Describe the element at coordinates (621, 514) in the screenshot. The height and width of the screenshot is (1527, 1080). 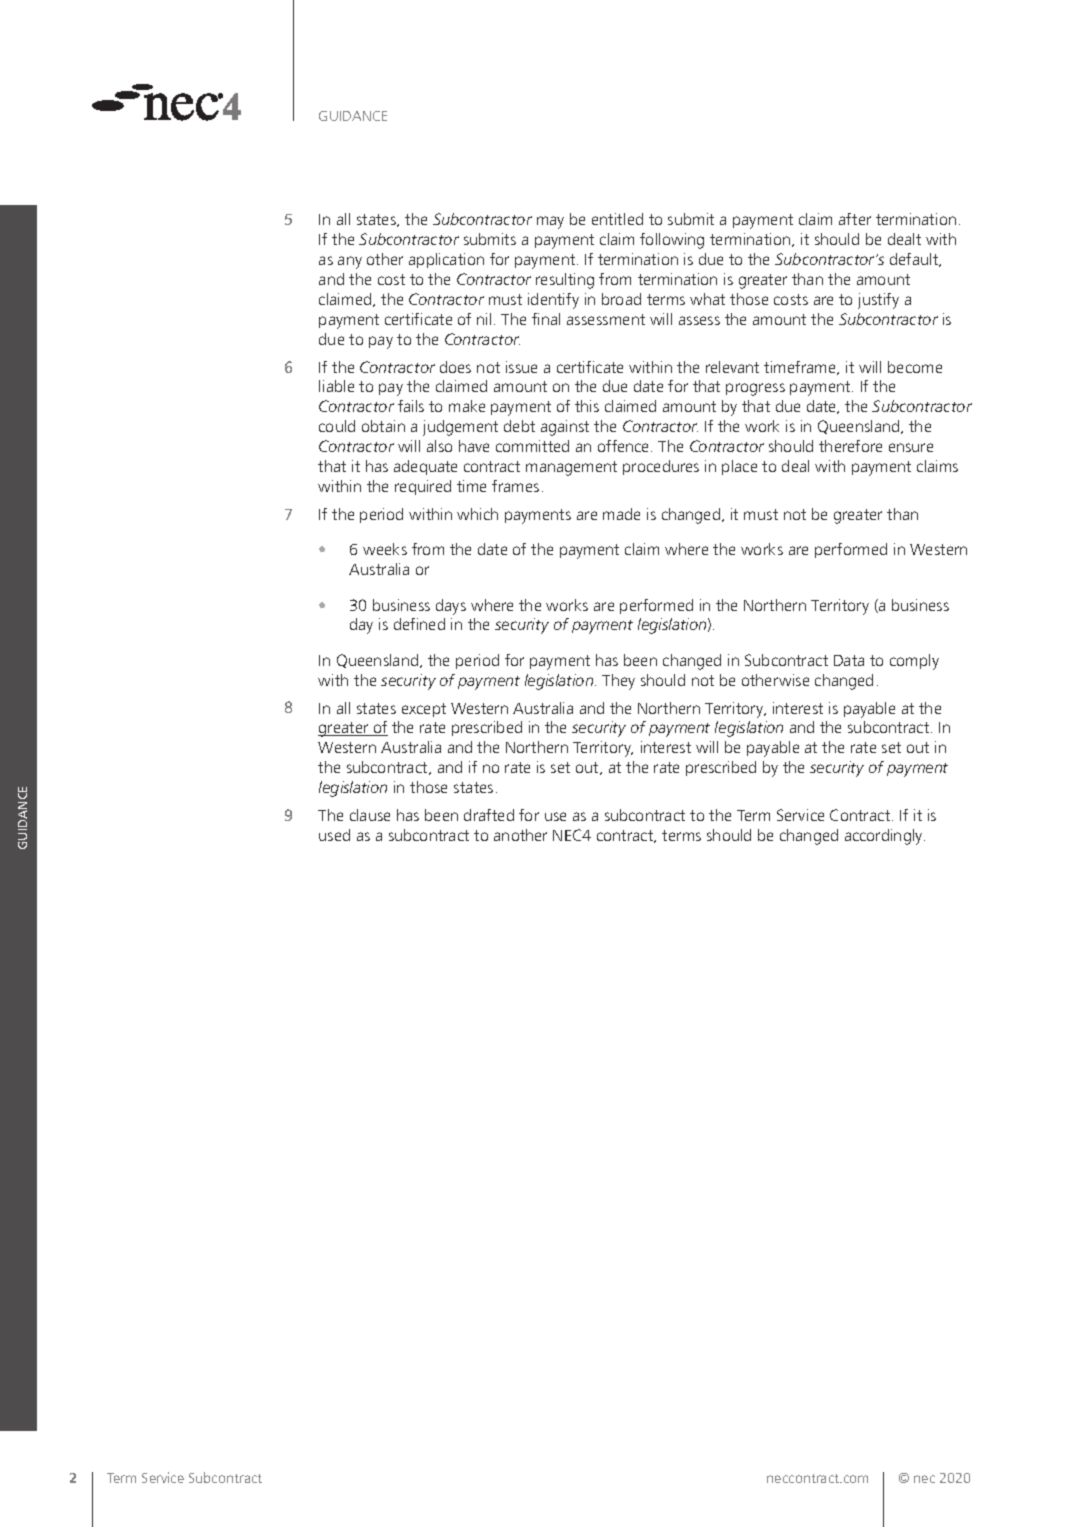
I see `made` at that location.
